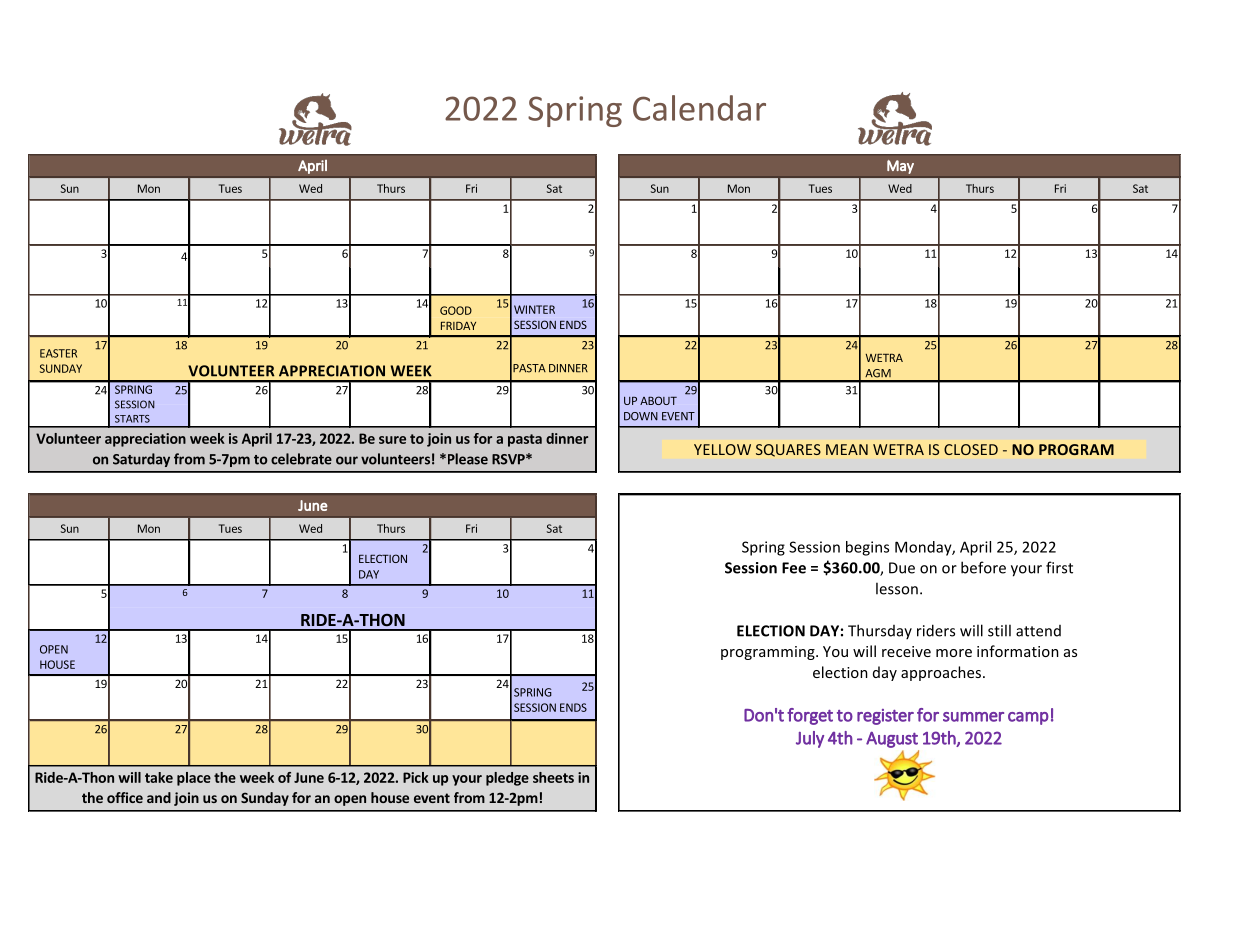 The width and height of the screenshot is (1233, 952). I want to click on place, so click(194, 779).
